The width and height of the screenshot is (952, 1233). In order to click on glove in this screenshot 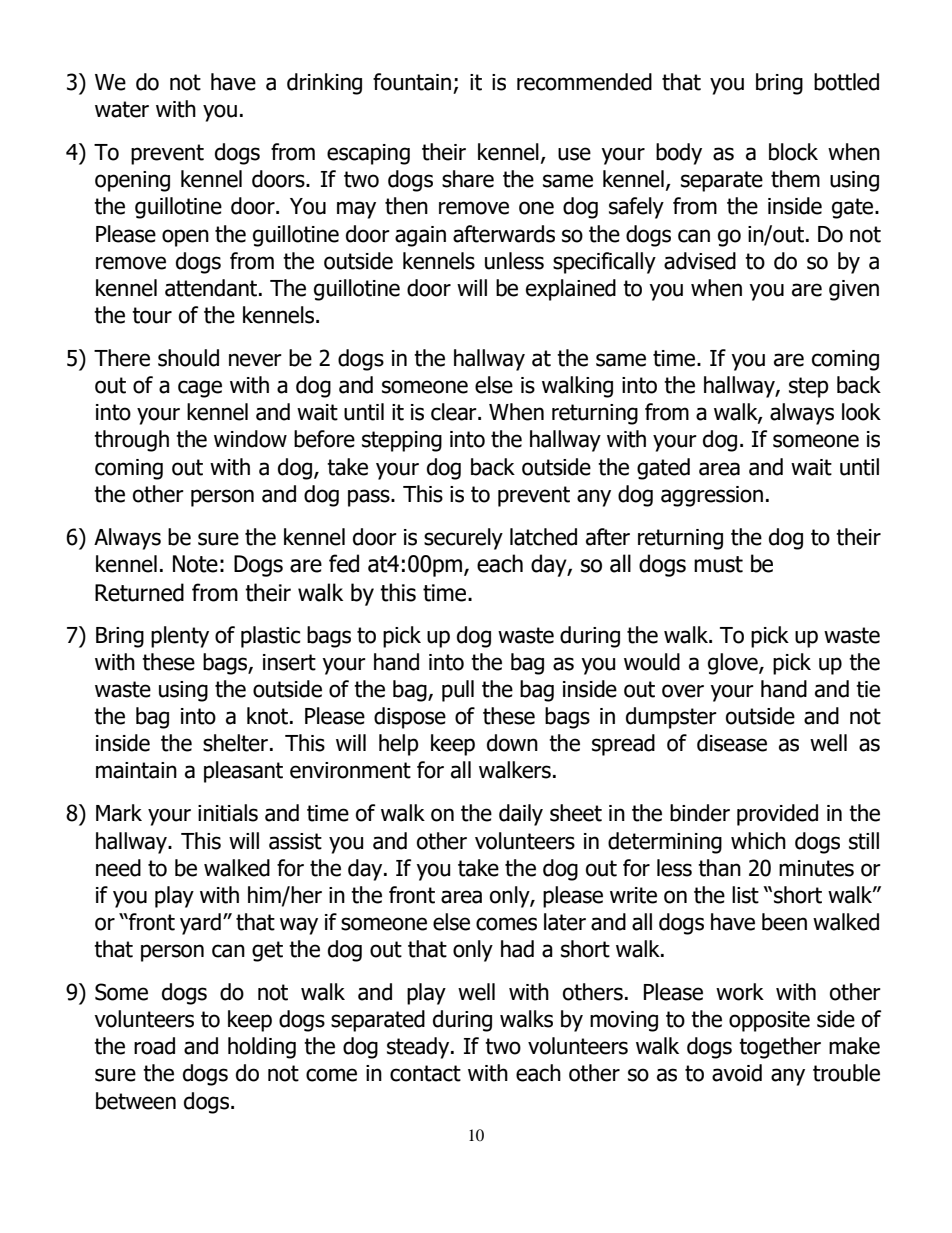, I will do `click(734, 664)`.
